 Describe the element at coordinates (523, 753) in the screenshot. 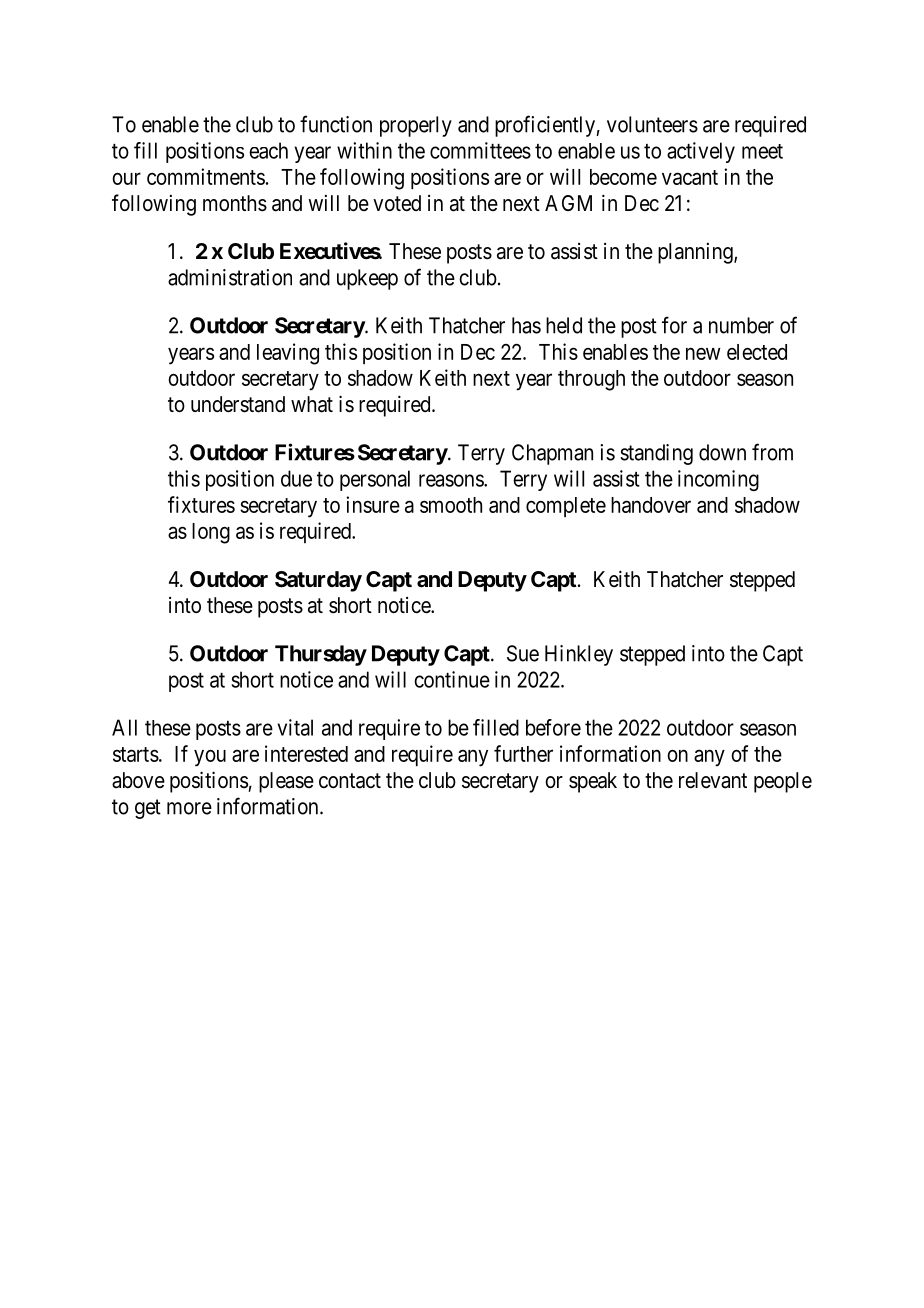

I see `further` at that location.
